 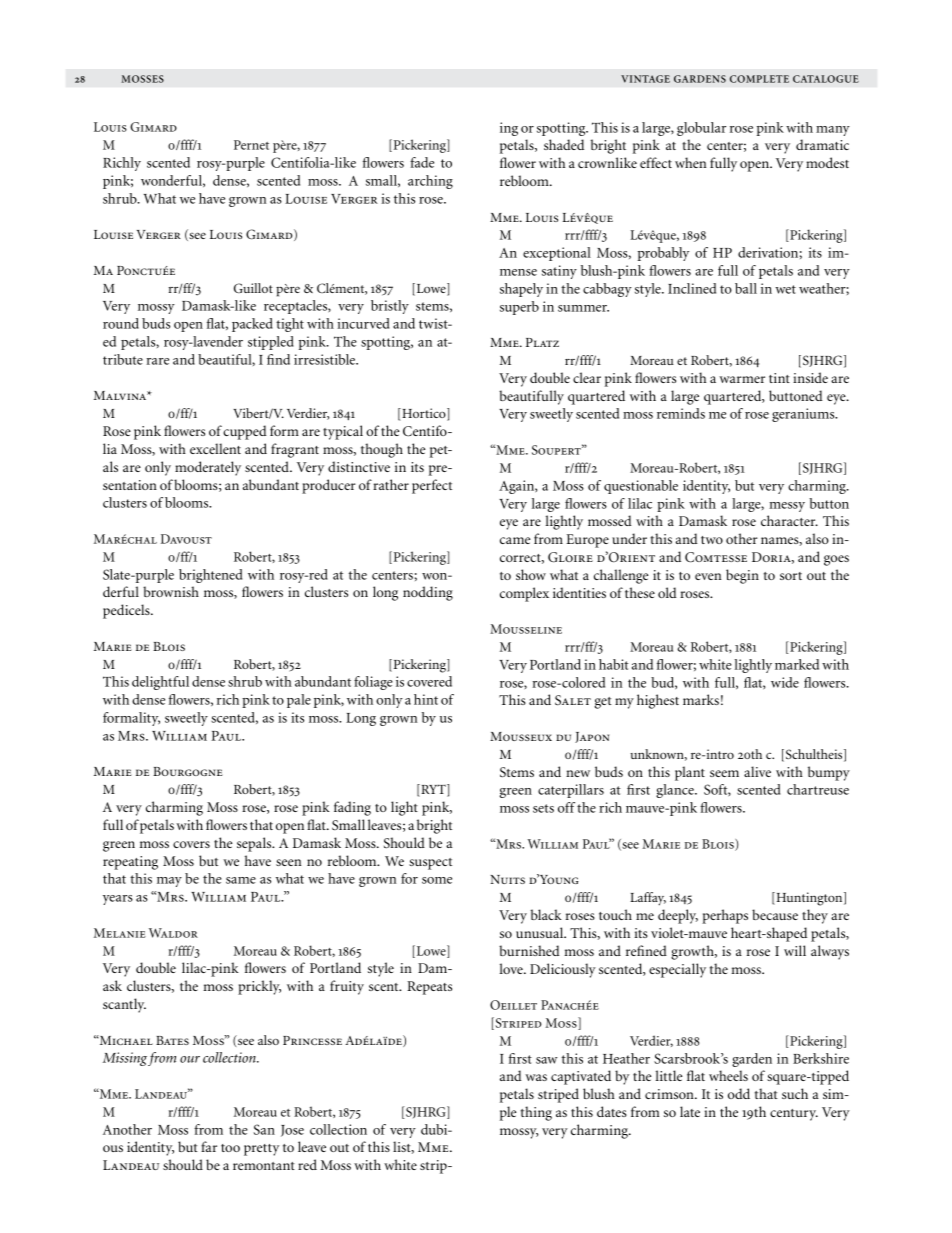 What do you see at coordinates (742, 576) in the screenshot?
I see `begin` at bounding box center [742, 576].
